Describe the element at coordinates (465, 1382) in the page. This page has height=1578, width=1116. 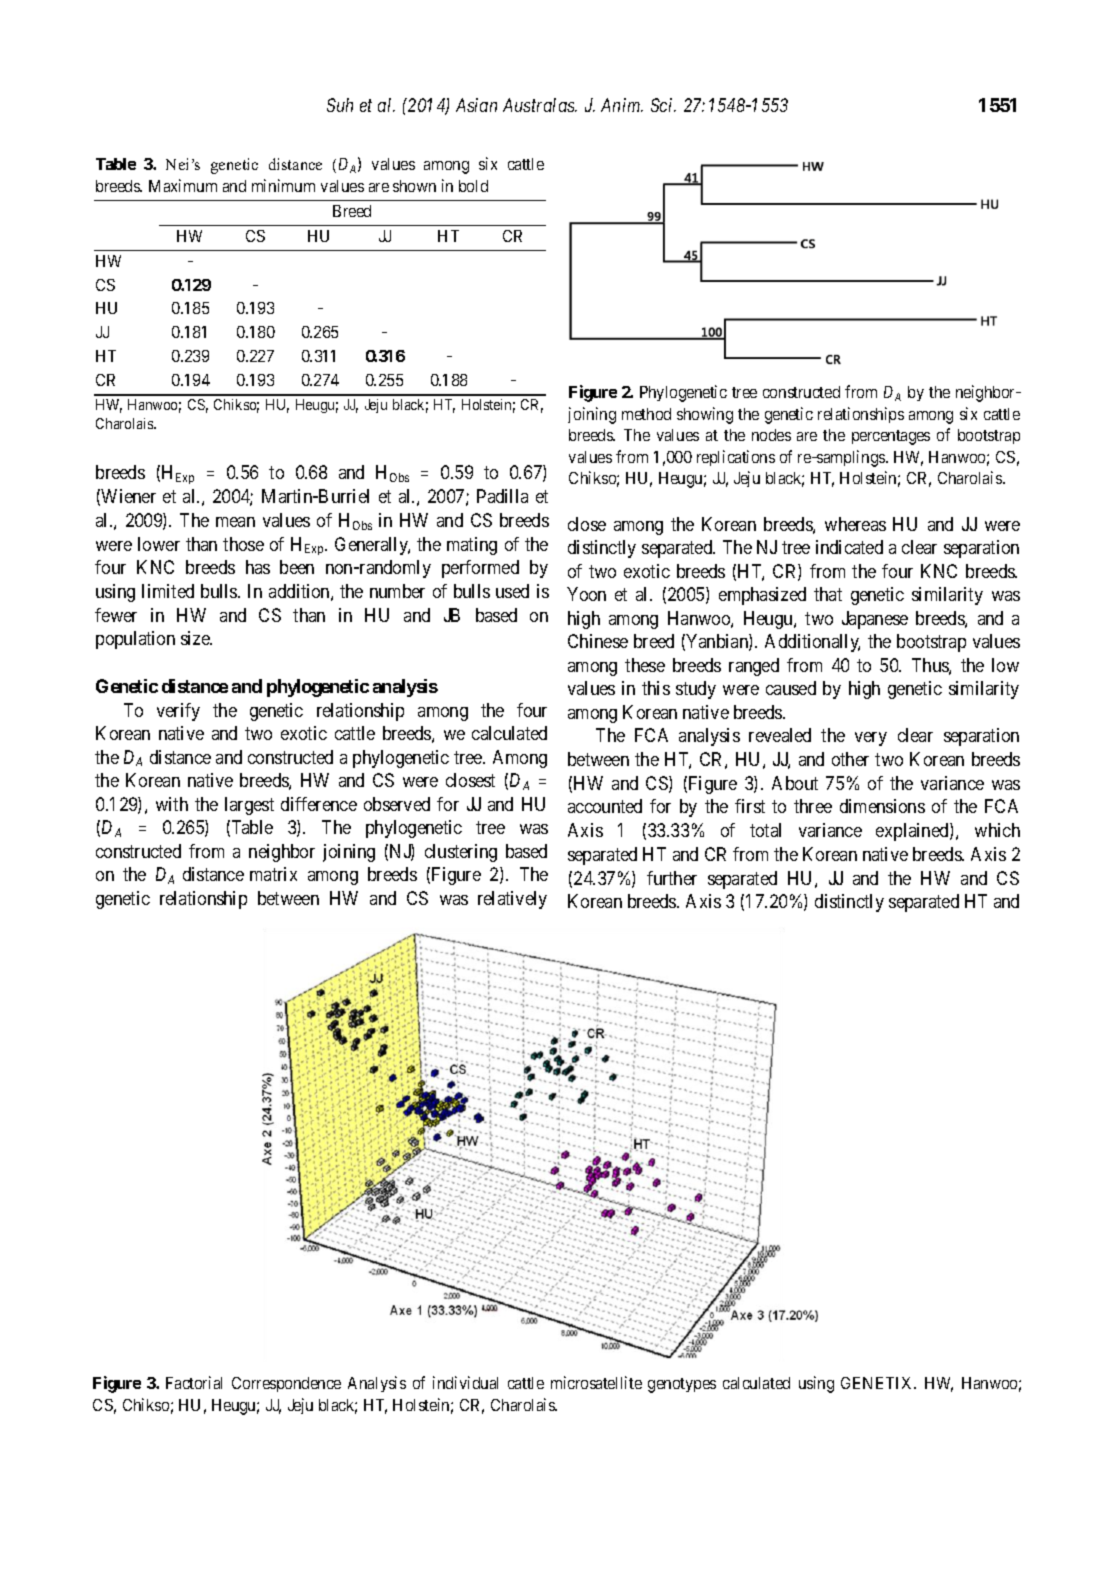
I see `individual` at that location.
